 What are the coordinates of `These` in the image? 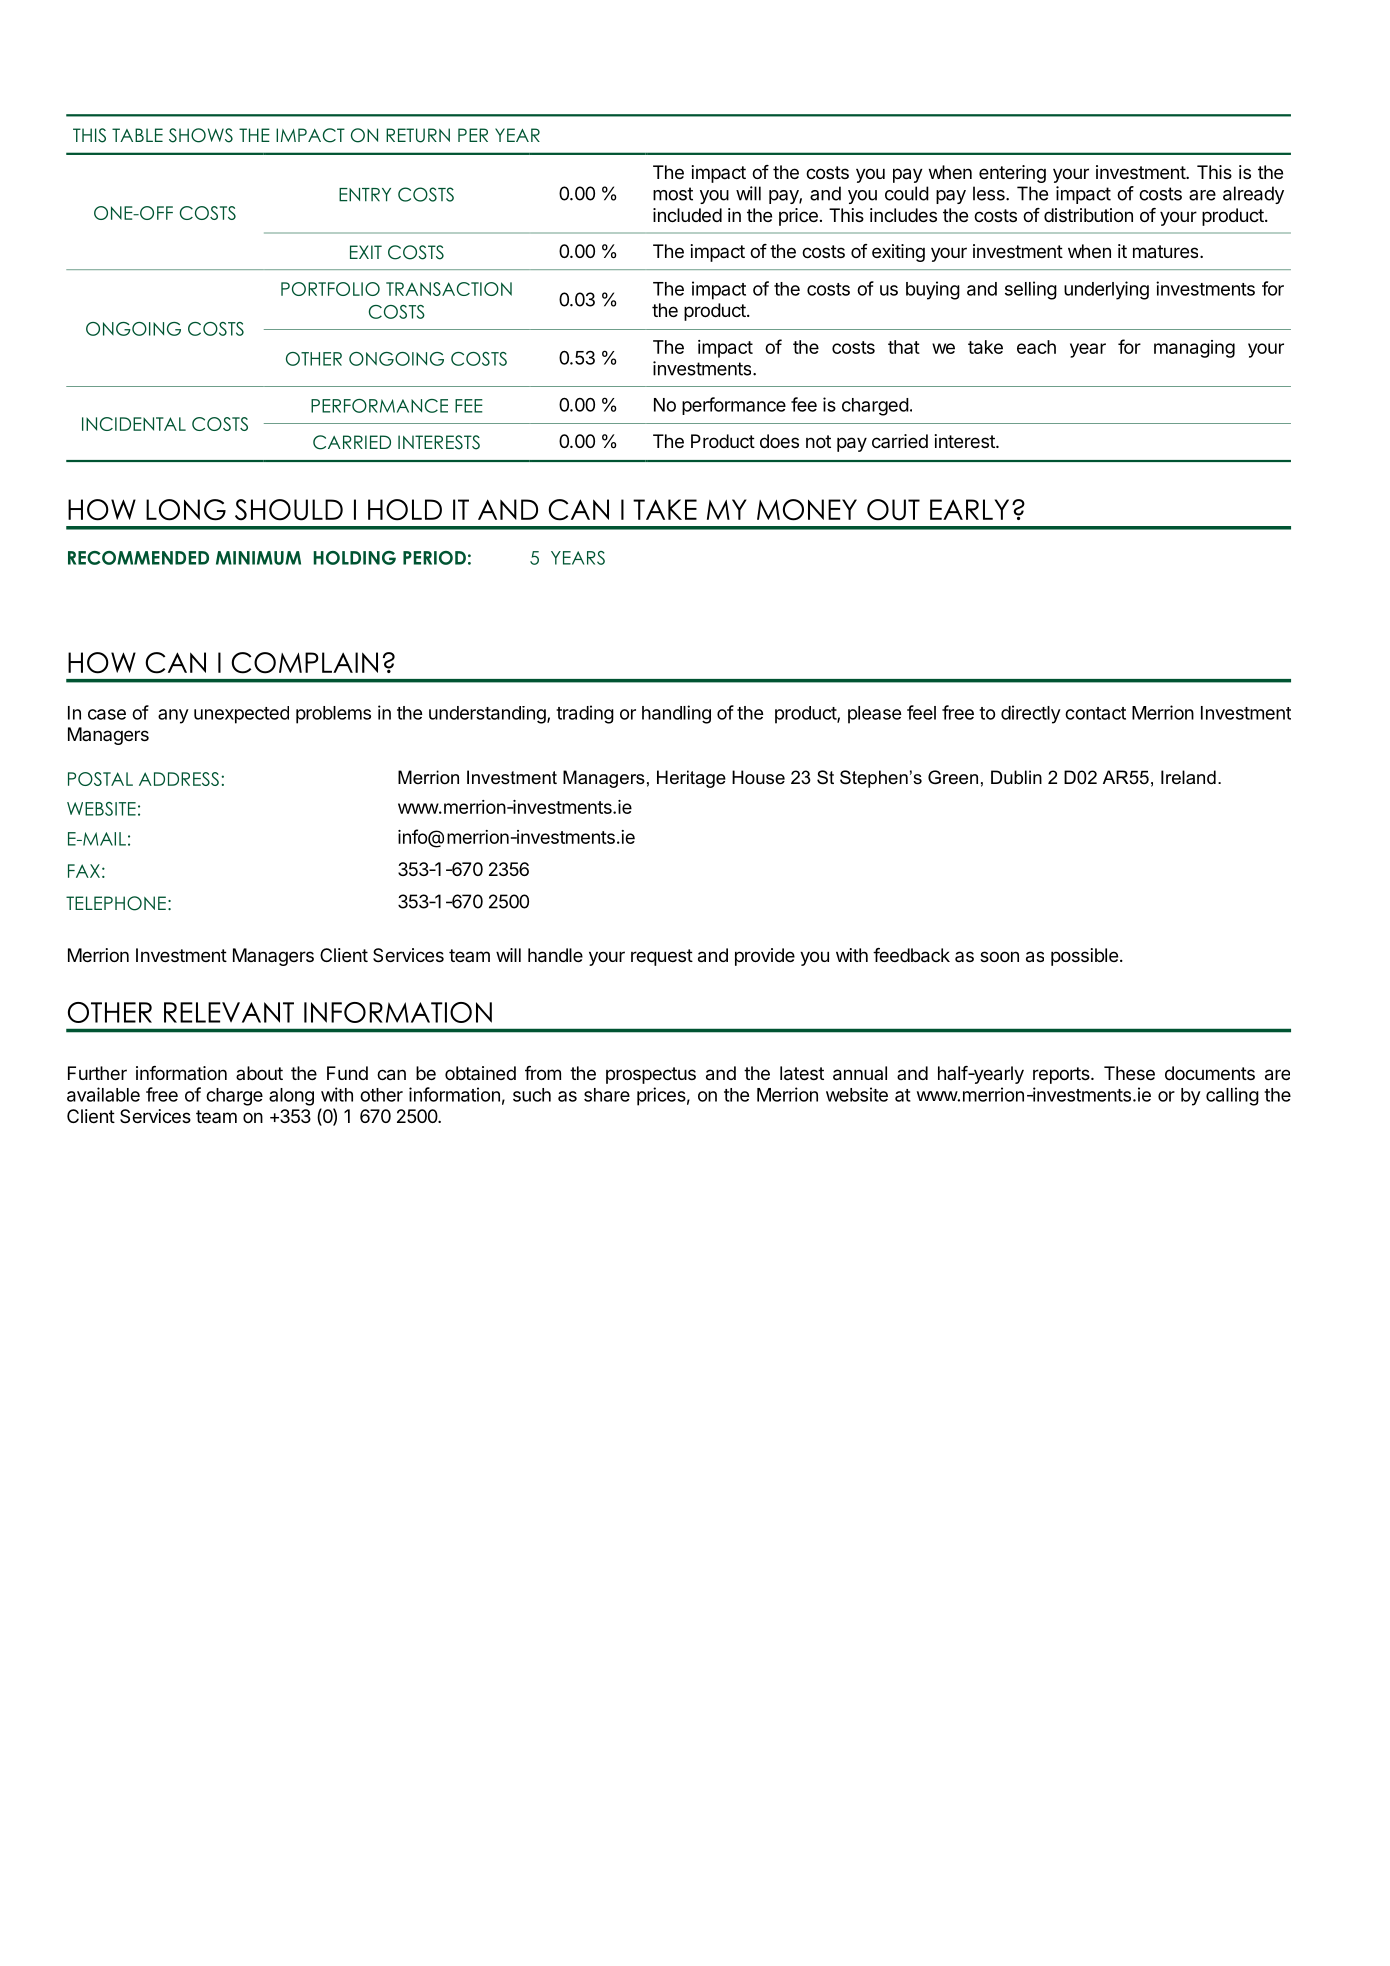 It's located at (1129, 1073).
